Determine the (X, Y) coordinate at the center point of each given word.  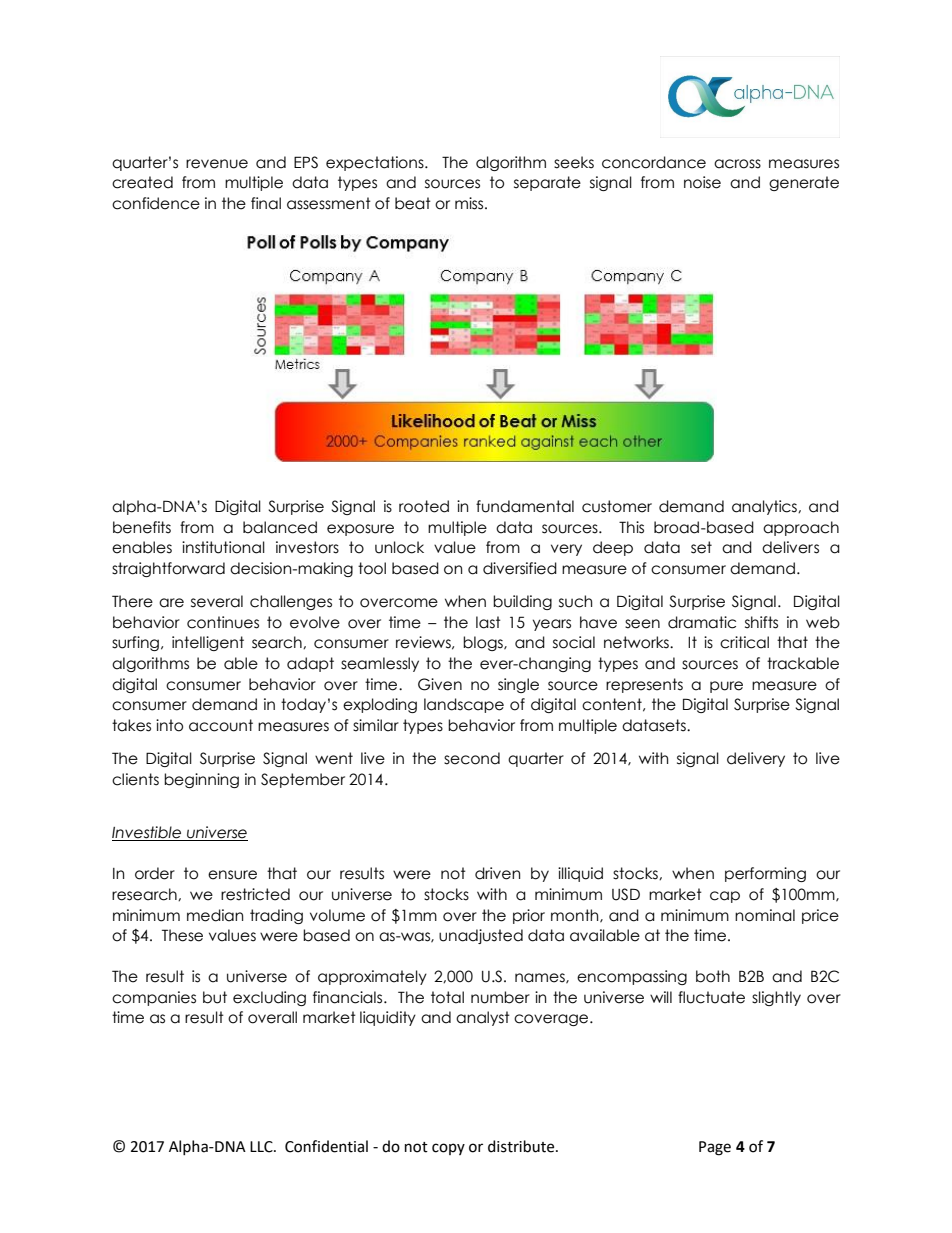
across (737, 164)
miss (470, 203)
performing (765, 874)
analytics (765, 507)
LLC (262, 1147)
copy (448, 1149)
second (472, 758)
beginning (201, 780)
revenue (217, 164)
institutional (223, 547)
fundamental (525, 506)
